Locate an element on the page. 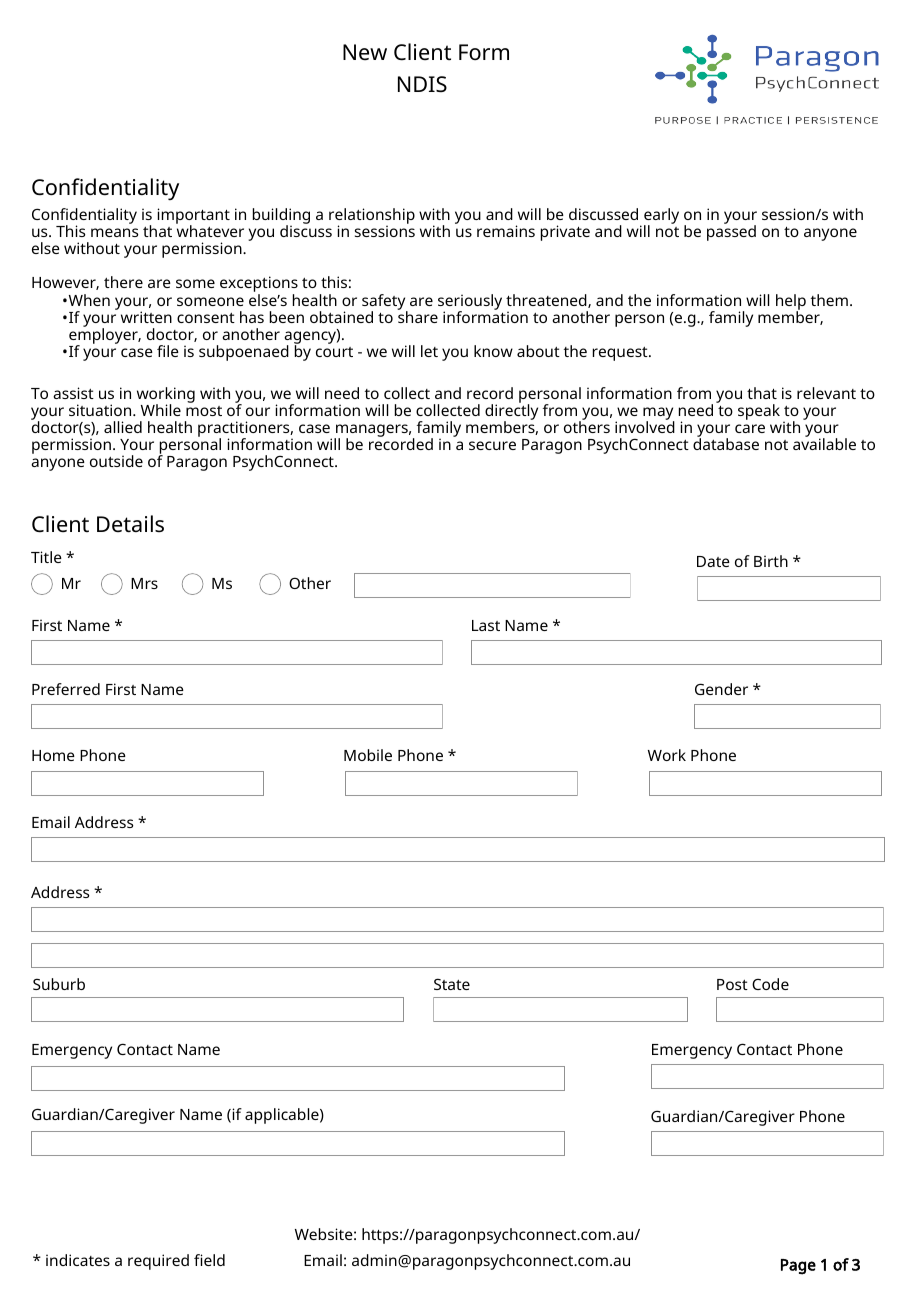 The width and height of the document is (924, 1308). NDIS is located at coordinates (422, 84).
